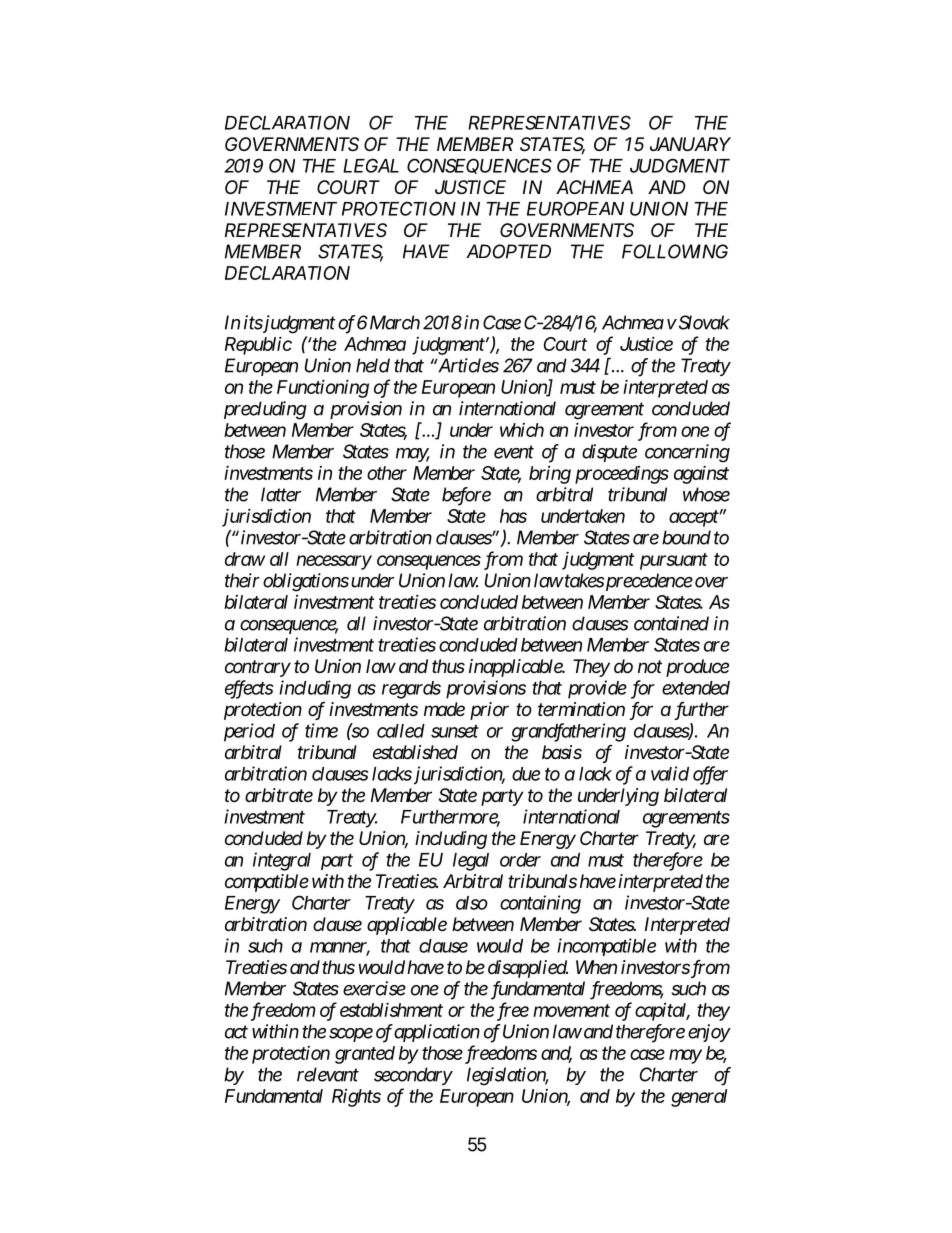  Describe the element at coordinates (242, 580) in the document. I see `their` at that location.
